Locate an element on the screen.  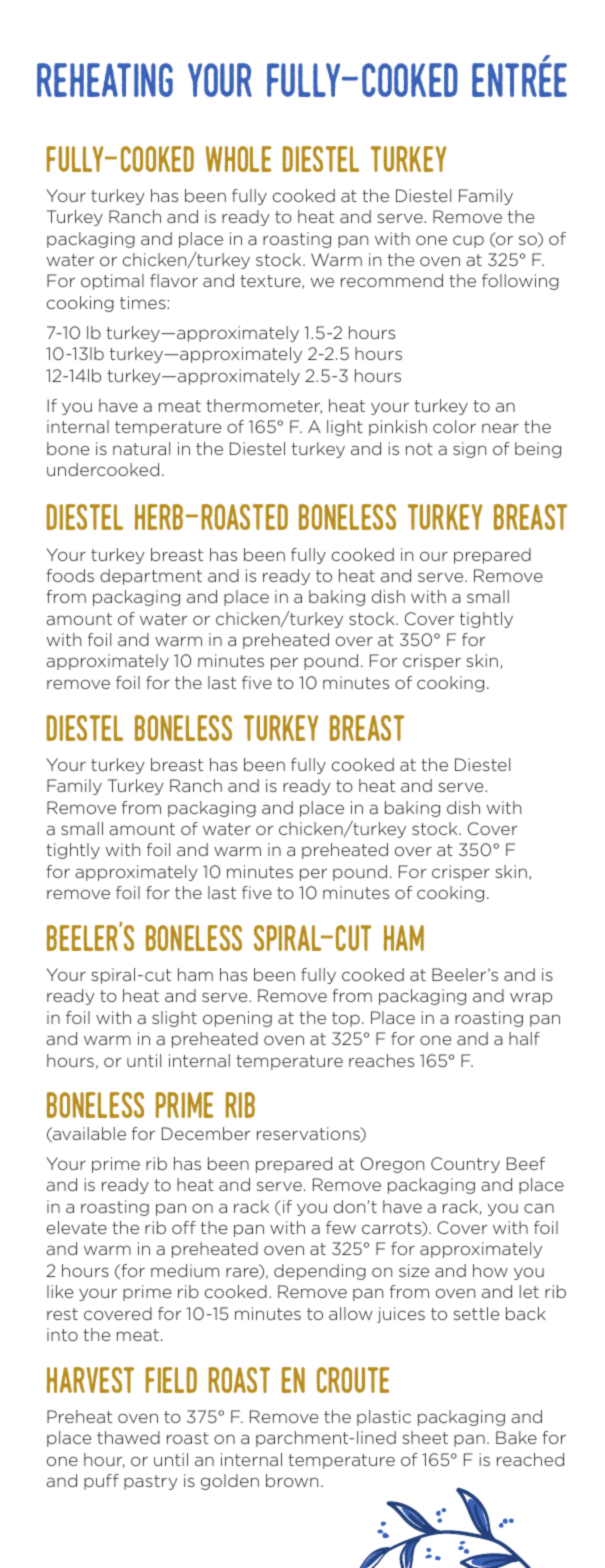
being is located at coordinates (538, 450).
